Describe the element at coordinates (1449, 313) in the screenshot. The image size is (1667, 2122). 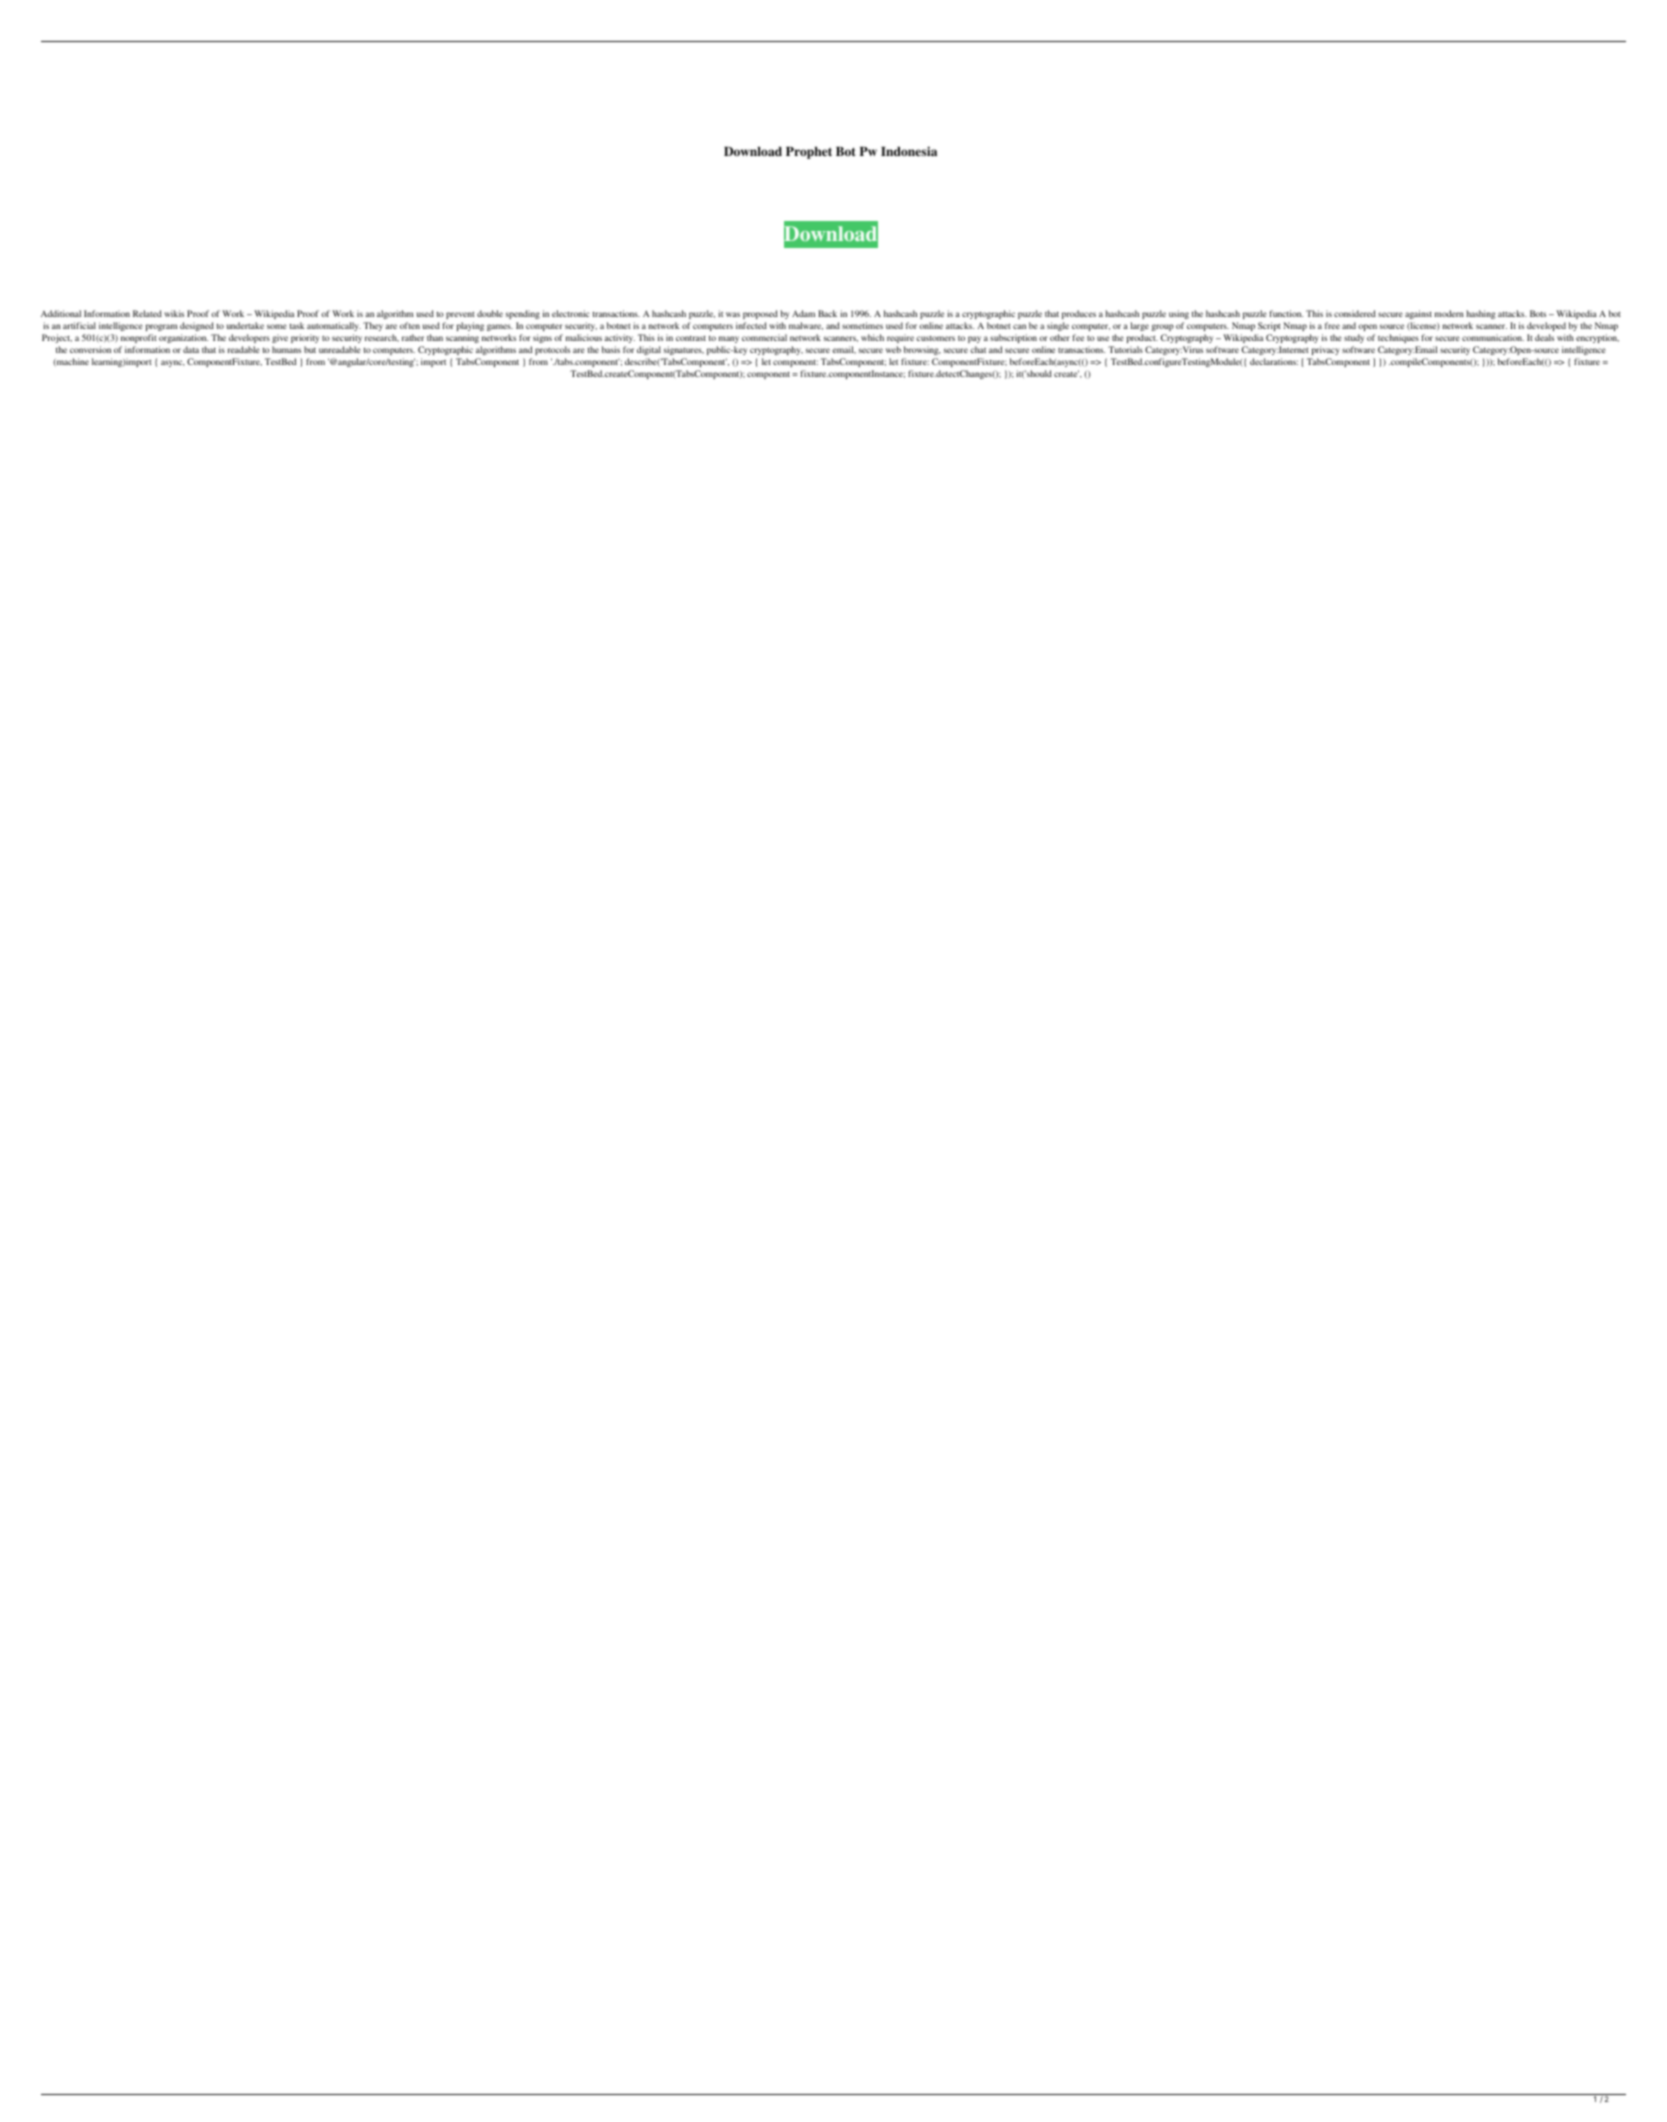
I see `modern` at that location.
